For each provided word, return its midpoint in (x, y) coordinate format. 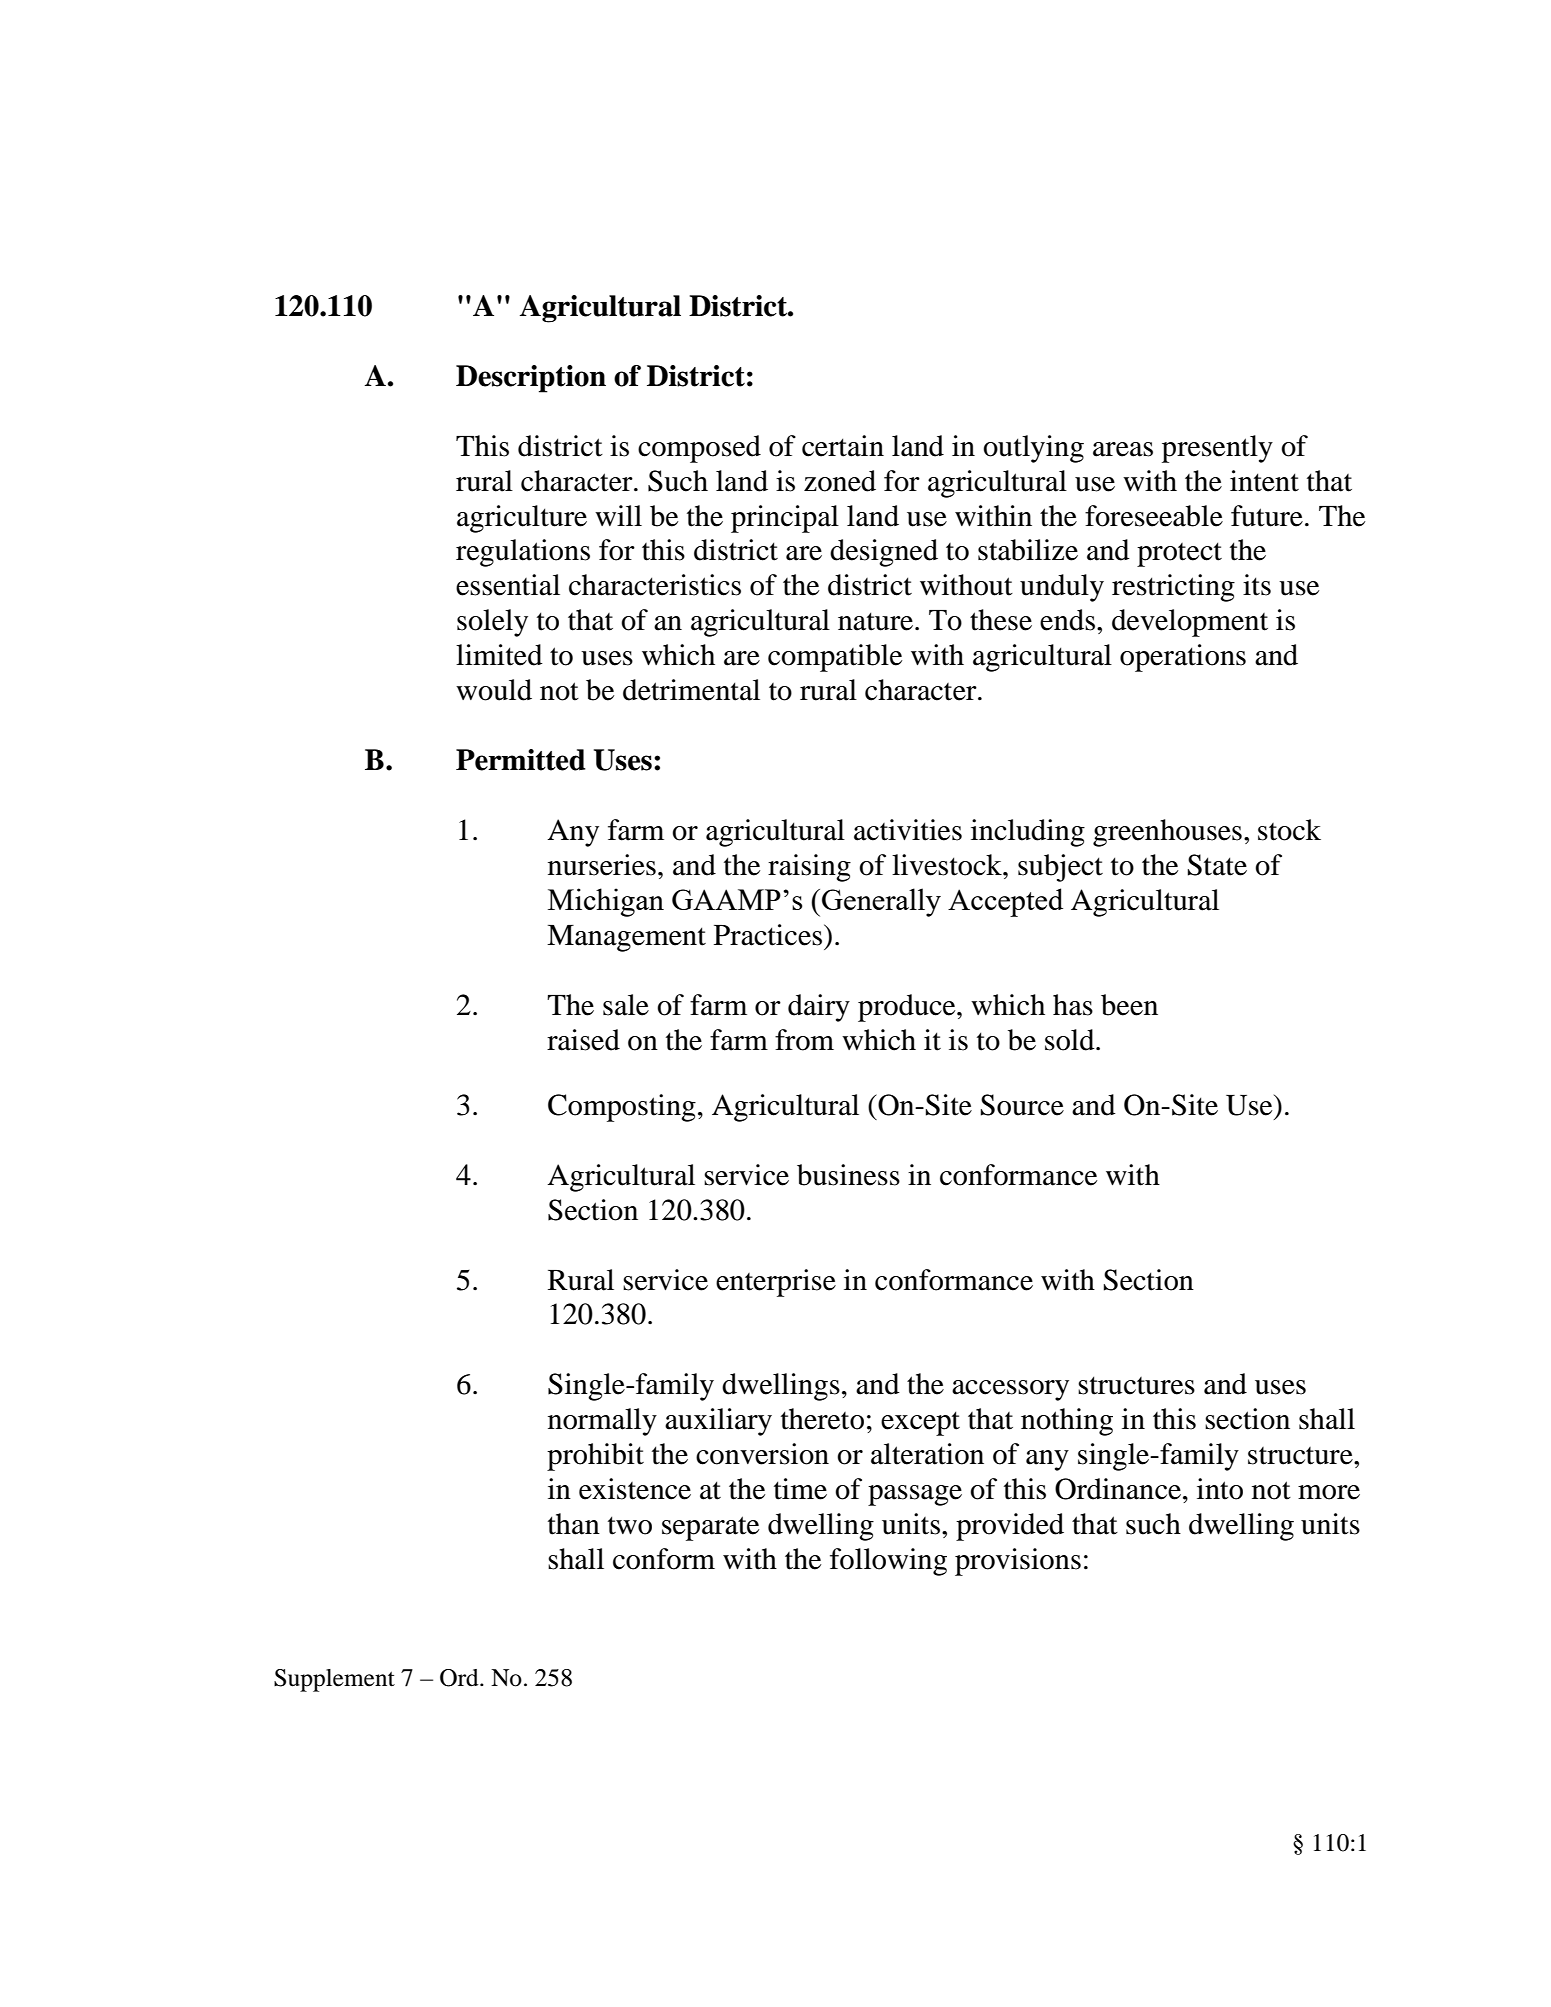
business (848, 1175)
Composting (622, 1108)
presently (1217, 449)
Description (531, 379)
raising (809, 868)
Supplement (334, 1680)
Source (1022, 1105)
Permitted (521, 760)
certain (843, 446)
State (1217, 865)
